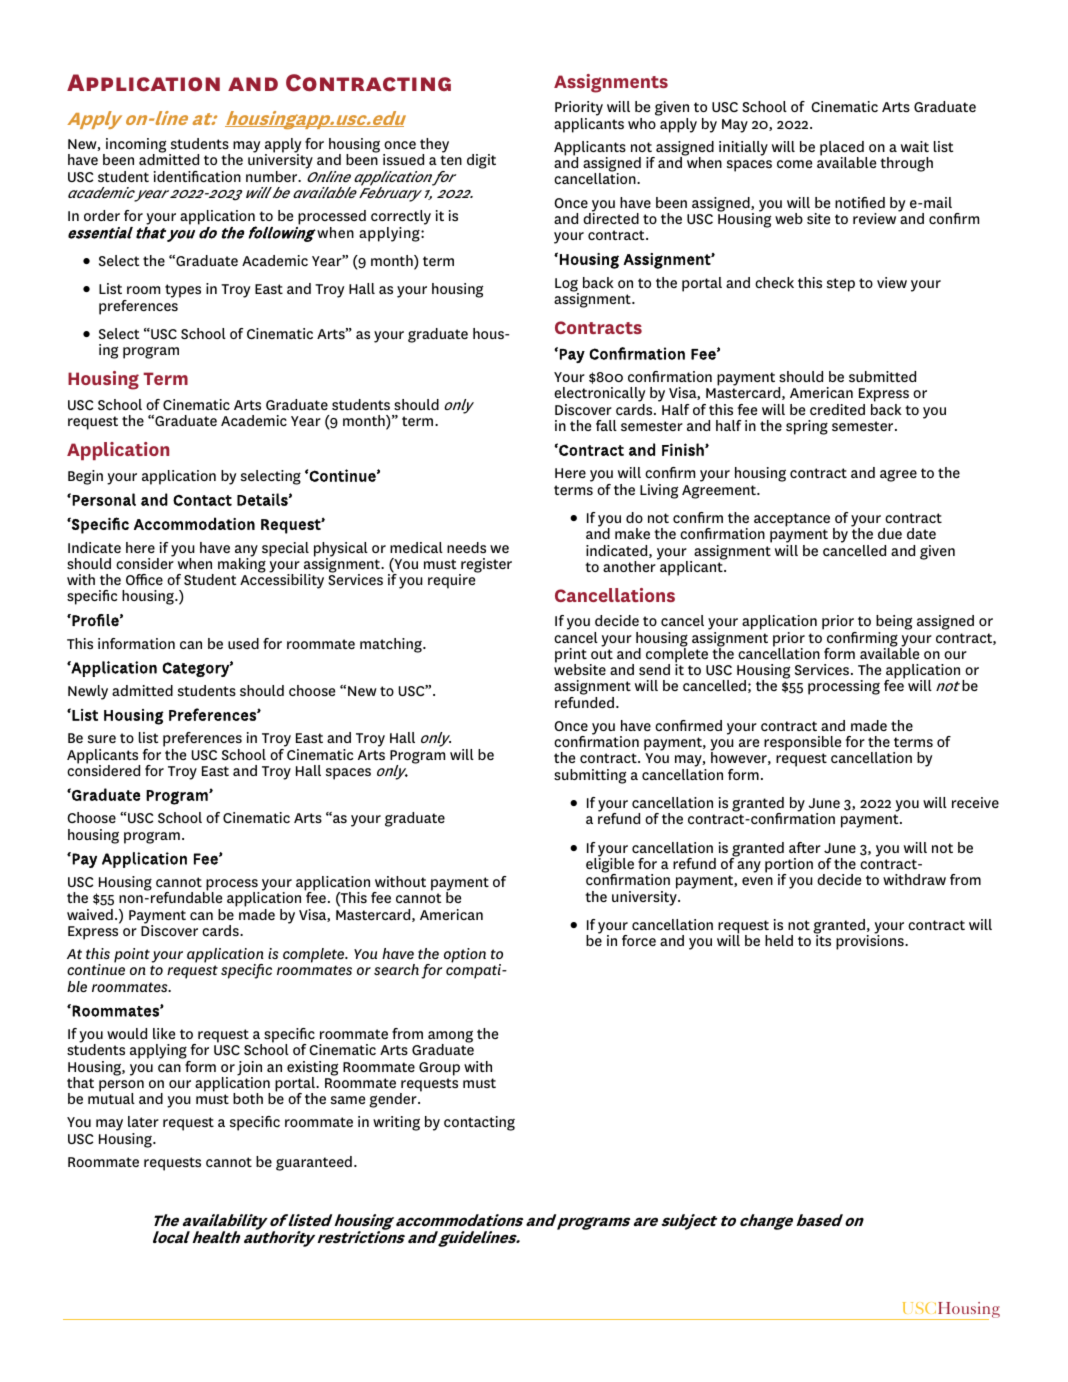 The image size is (1068, 1382). What do you see at coordinates (481, 161) in the screenshot?
I see `digit` at bounding box center [481, 161].
